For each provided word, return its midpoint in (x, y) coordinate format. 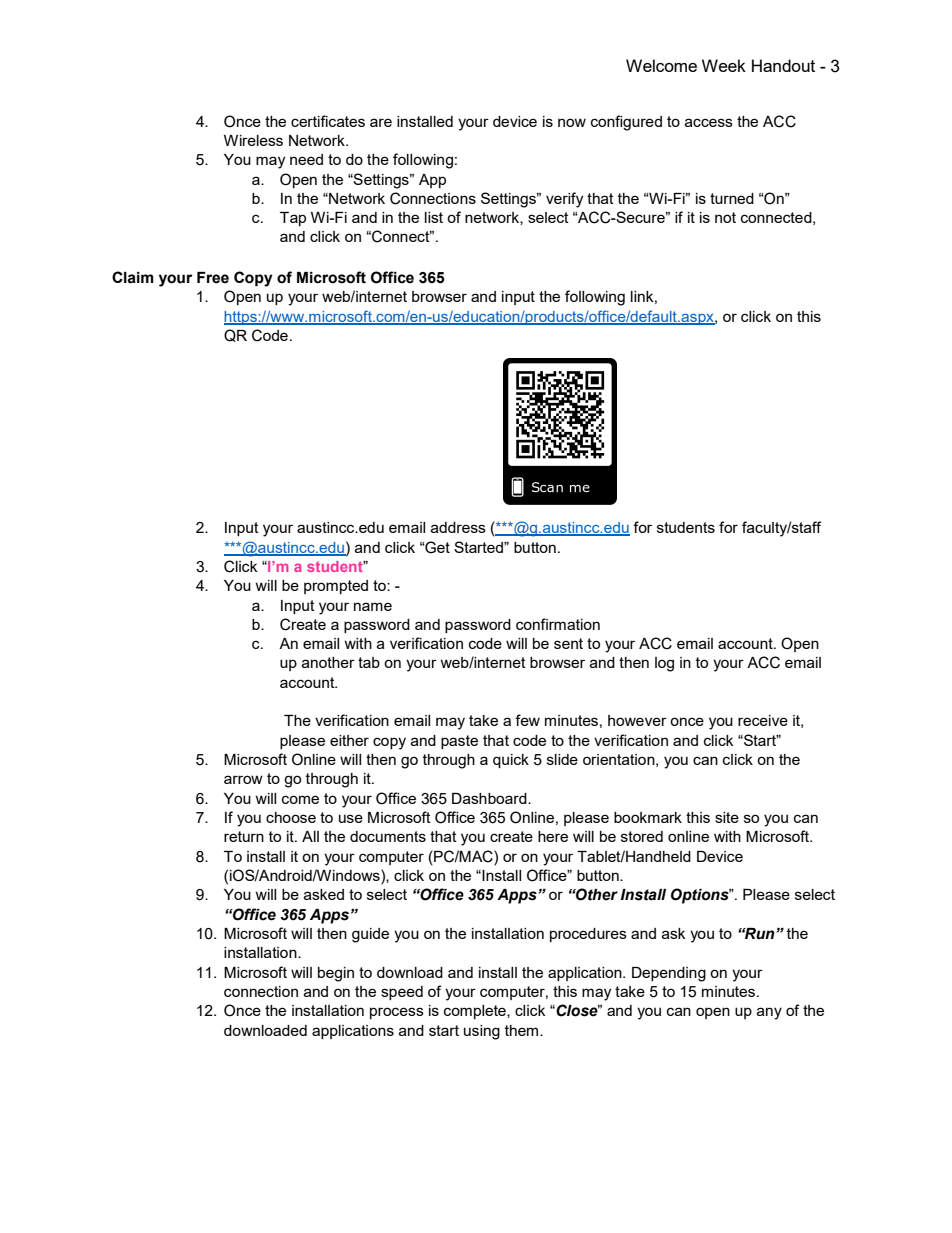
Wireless (253, 140)
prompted (336, 587)
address (458, 527)
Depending (669, 974)
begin (336, 974)
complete (476, 1012)
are (381, 122)
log (664, 664)
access (709, 122)
